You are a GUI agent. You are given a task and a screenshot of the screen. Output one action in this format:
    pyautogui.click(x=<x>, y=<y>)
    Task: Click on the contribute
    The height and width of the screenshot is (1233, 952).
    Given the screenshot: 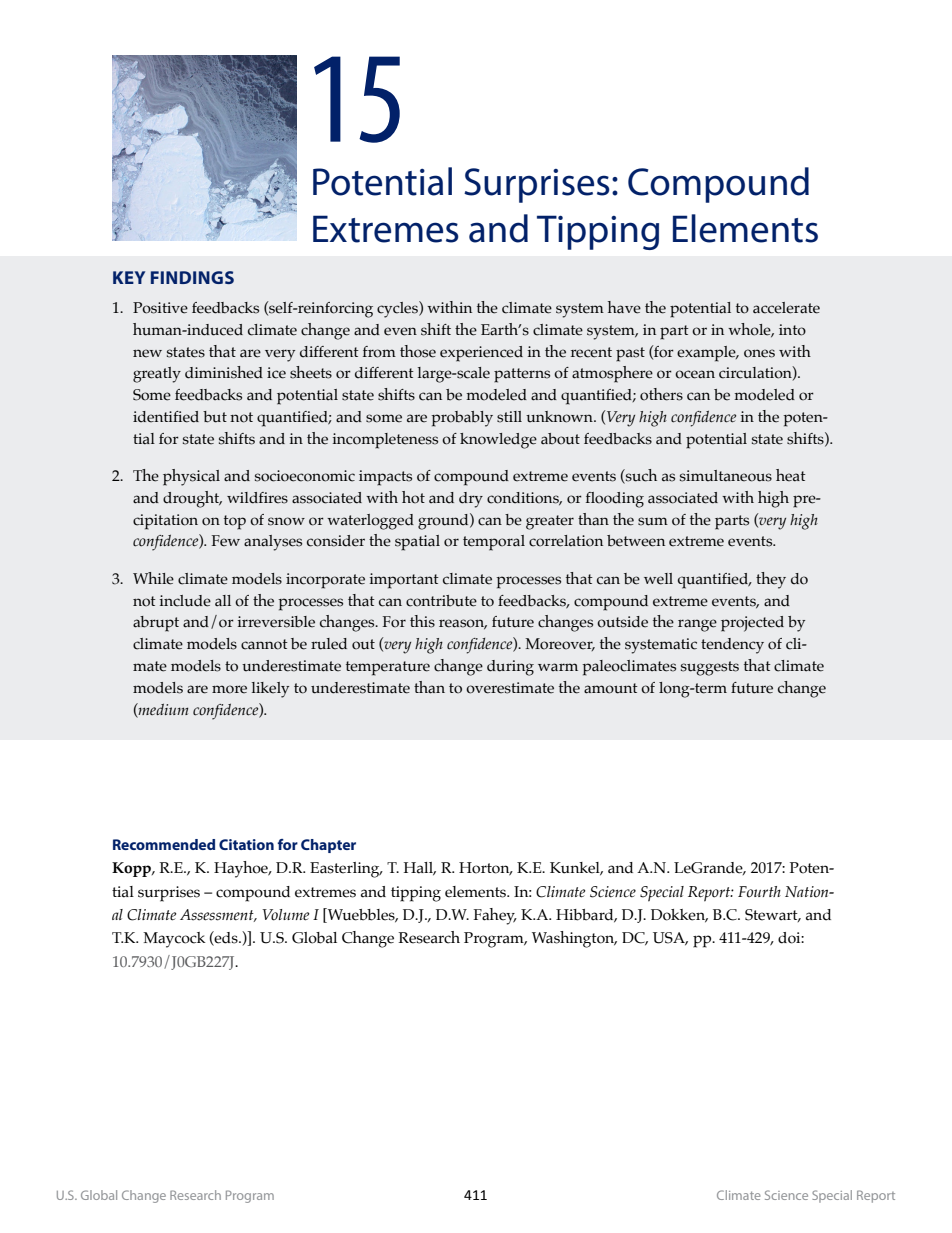 What is the action you would take?
    pyautogui.click(x=441, y=601)
